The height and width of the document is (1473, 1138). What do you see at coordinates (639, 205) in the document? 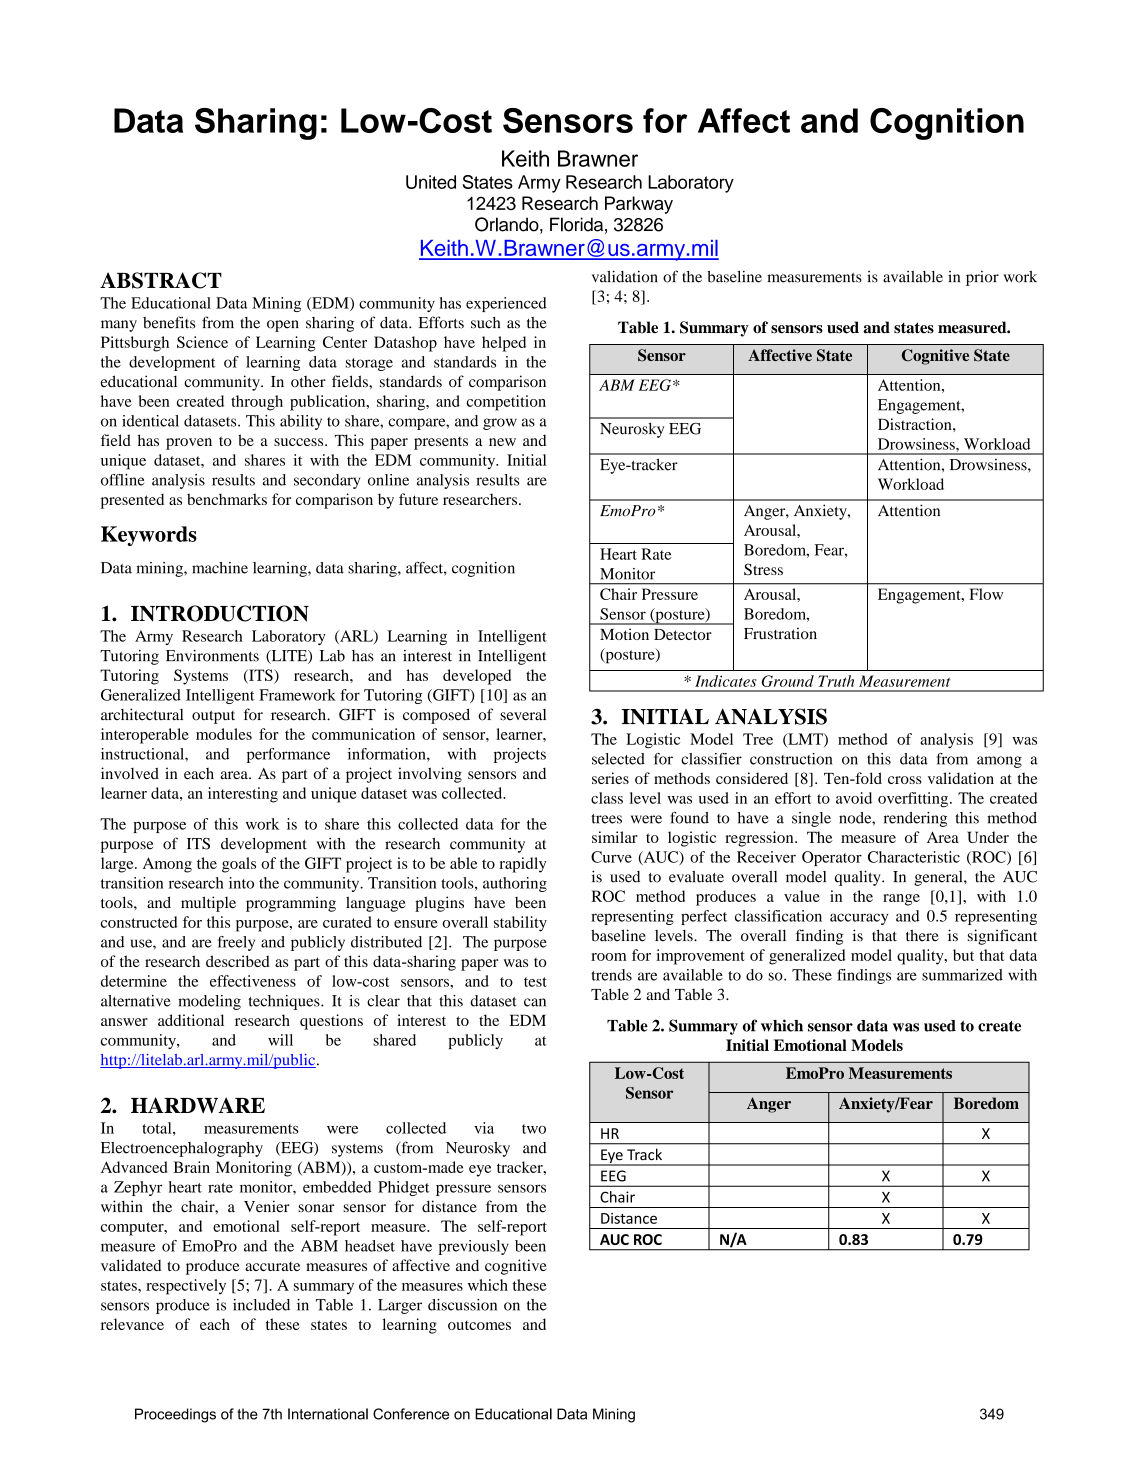
I see `Parkway` at bounding box center [639, 205].
